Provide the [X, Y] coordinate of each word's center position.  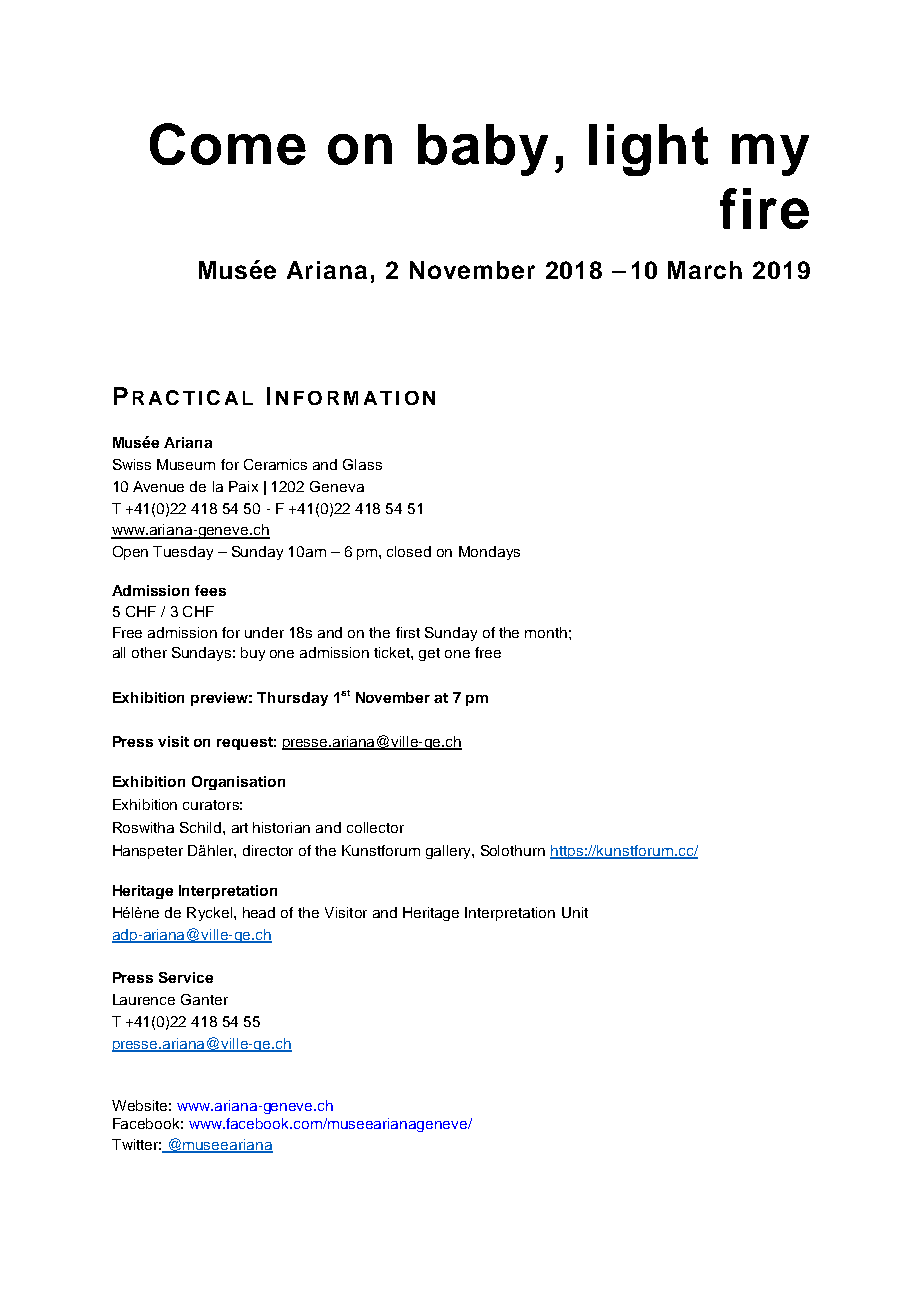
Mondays [489, 553]
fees [210, 590]
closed [409, 551]
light [648, 150]
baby [483, 150]
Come [228, 144]
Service [186, 977]
